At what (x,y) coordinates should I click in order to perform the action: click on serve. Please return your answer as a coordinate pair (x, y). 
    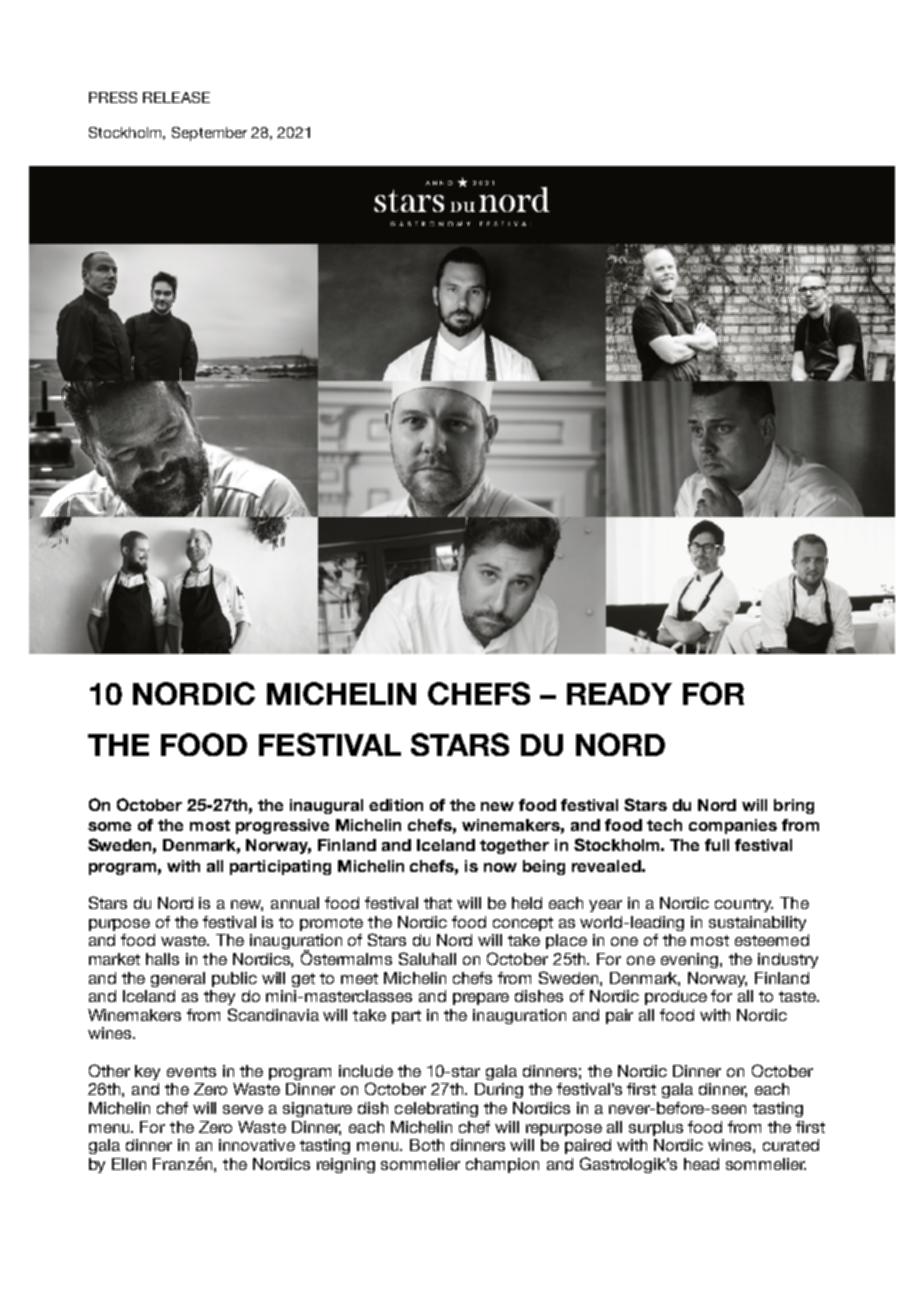
    Looking at the image, I should click on (243, 1109).
